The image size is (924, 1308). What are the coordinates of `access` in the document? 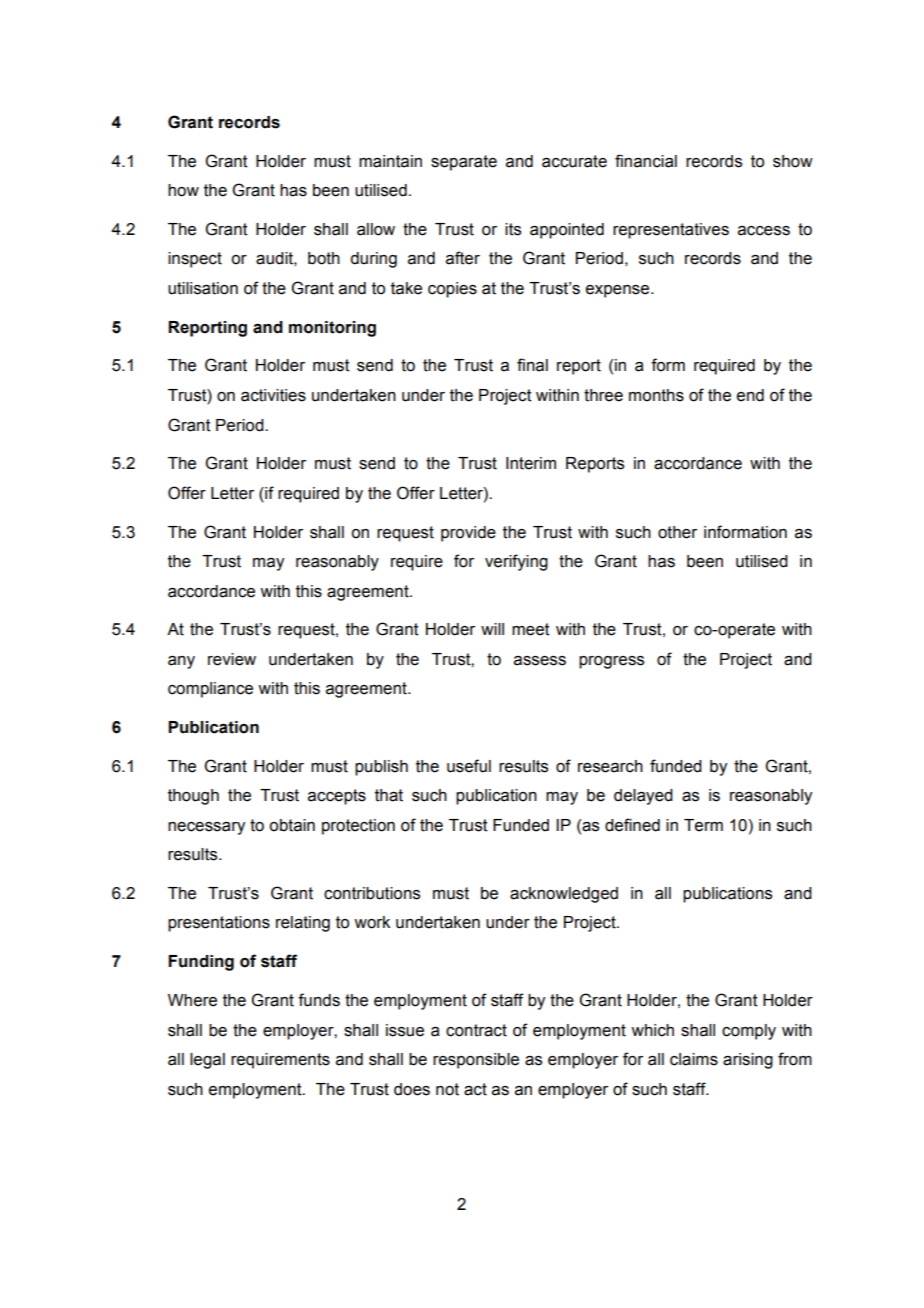 It's located at (764, 231).
